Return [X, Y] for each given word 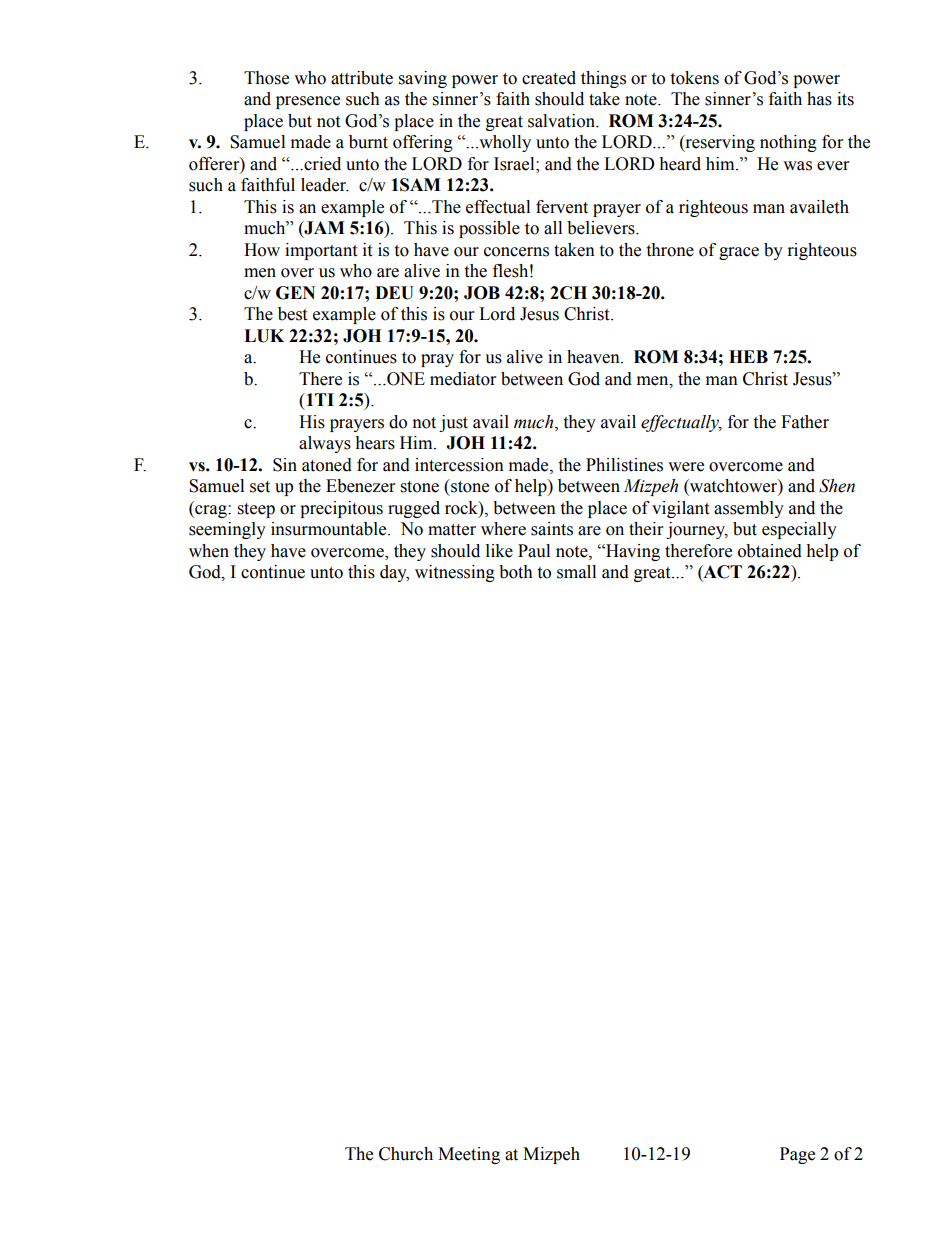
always [325, 444]
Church [406, 1154]
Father [805, 422]
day [394, 573]
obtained [770, 551]
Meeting [469, 1155]
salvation [562, 121]
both [516, 572]
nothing [788, 143]
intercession [459, 465]
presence [308, 102]
